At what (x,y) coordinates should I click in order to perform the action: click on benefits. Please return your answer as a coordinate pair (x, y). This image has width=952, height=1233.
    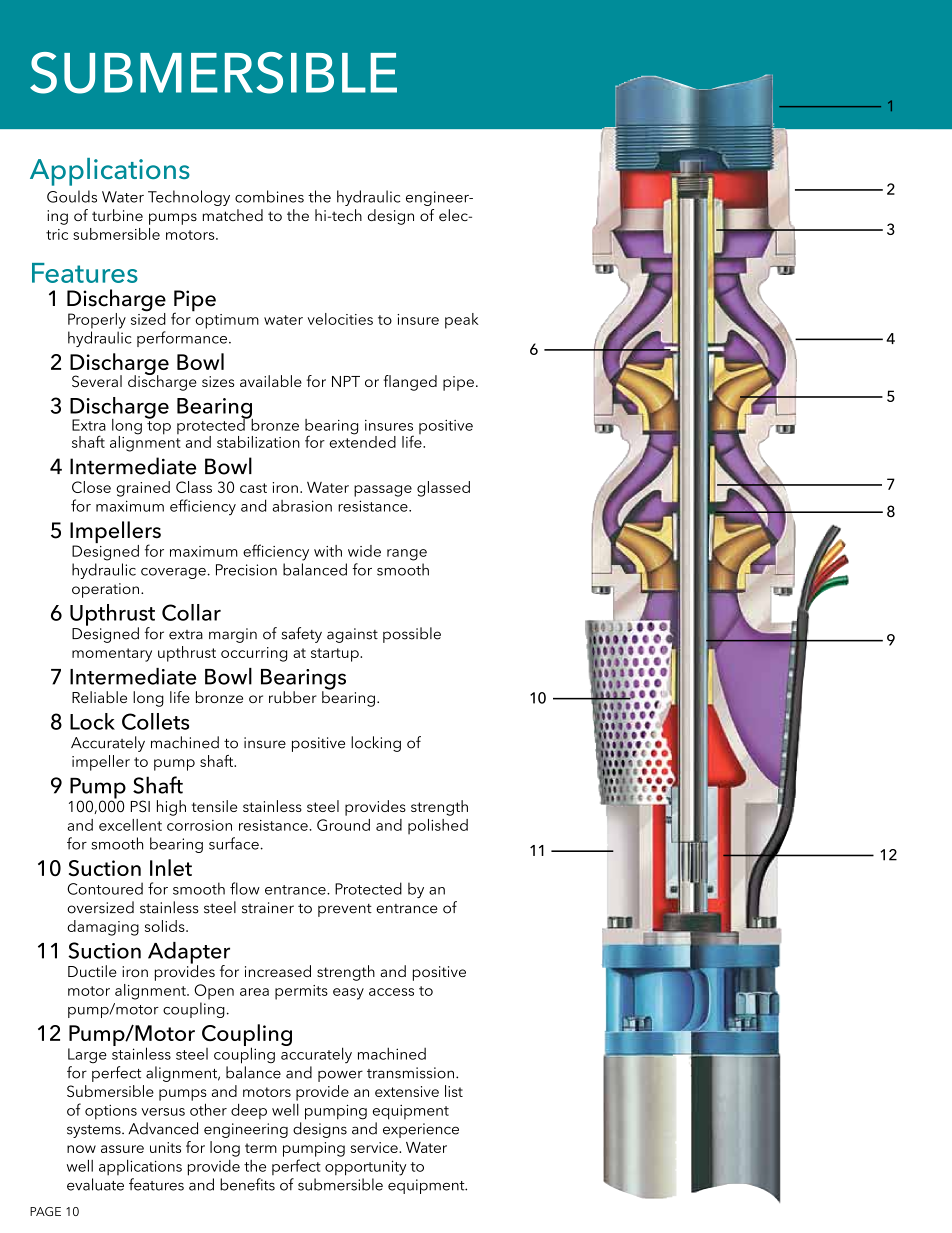
    Looking at the image, I should click on (247, 1184).
